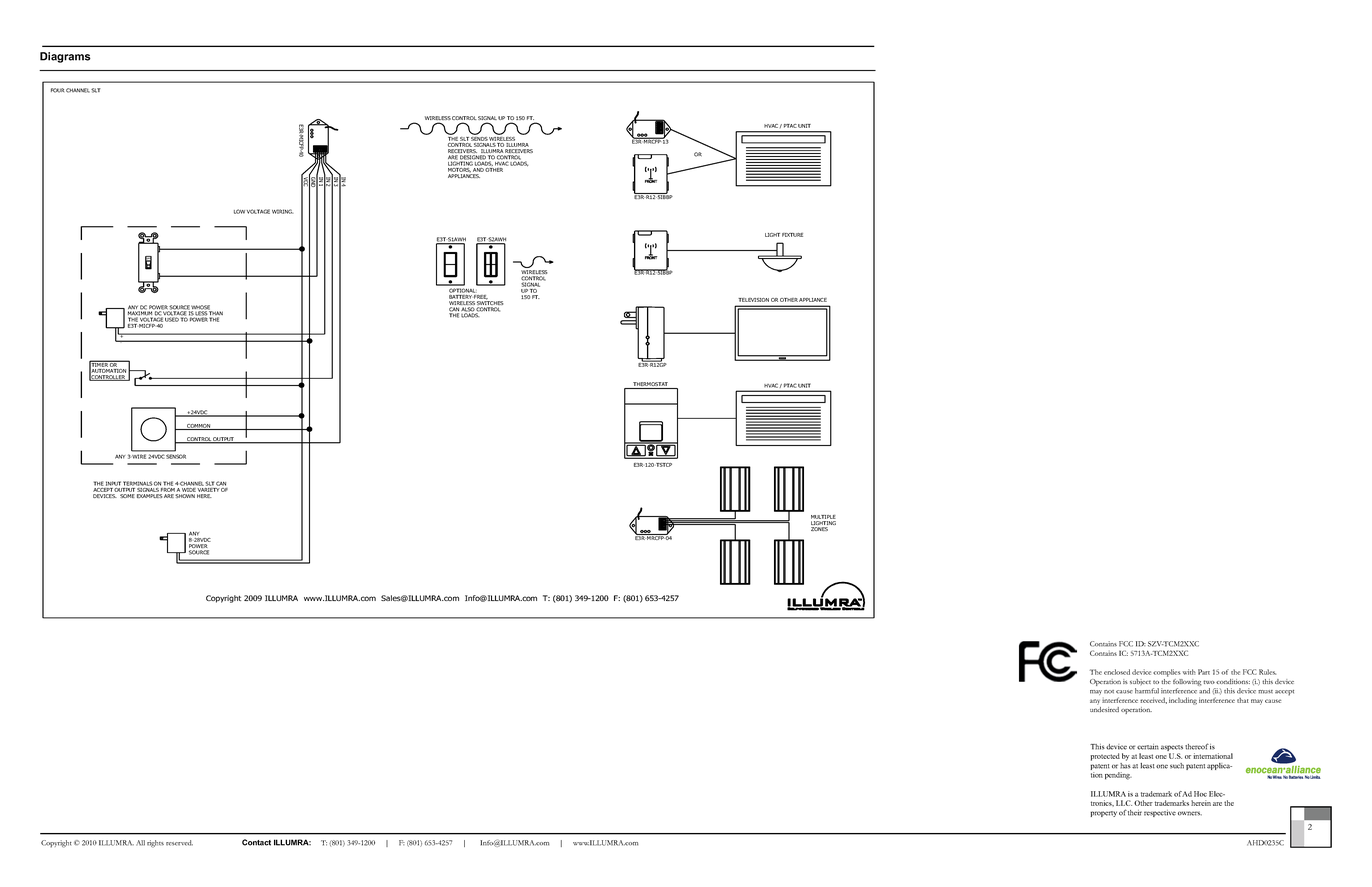 This screenshot has width=1372, height=887. I want to click on FOUR, so click(57, 90).
